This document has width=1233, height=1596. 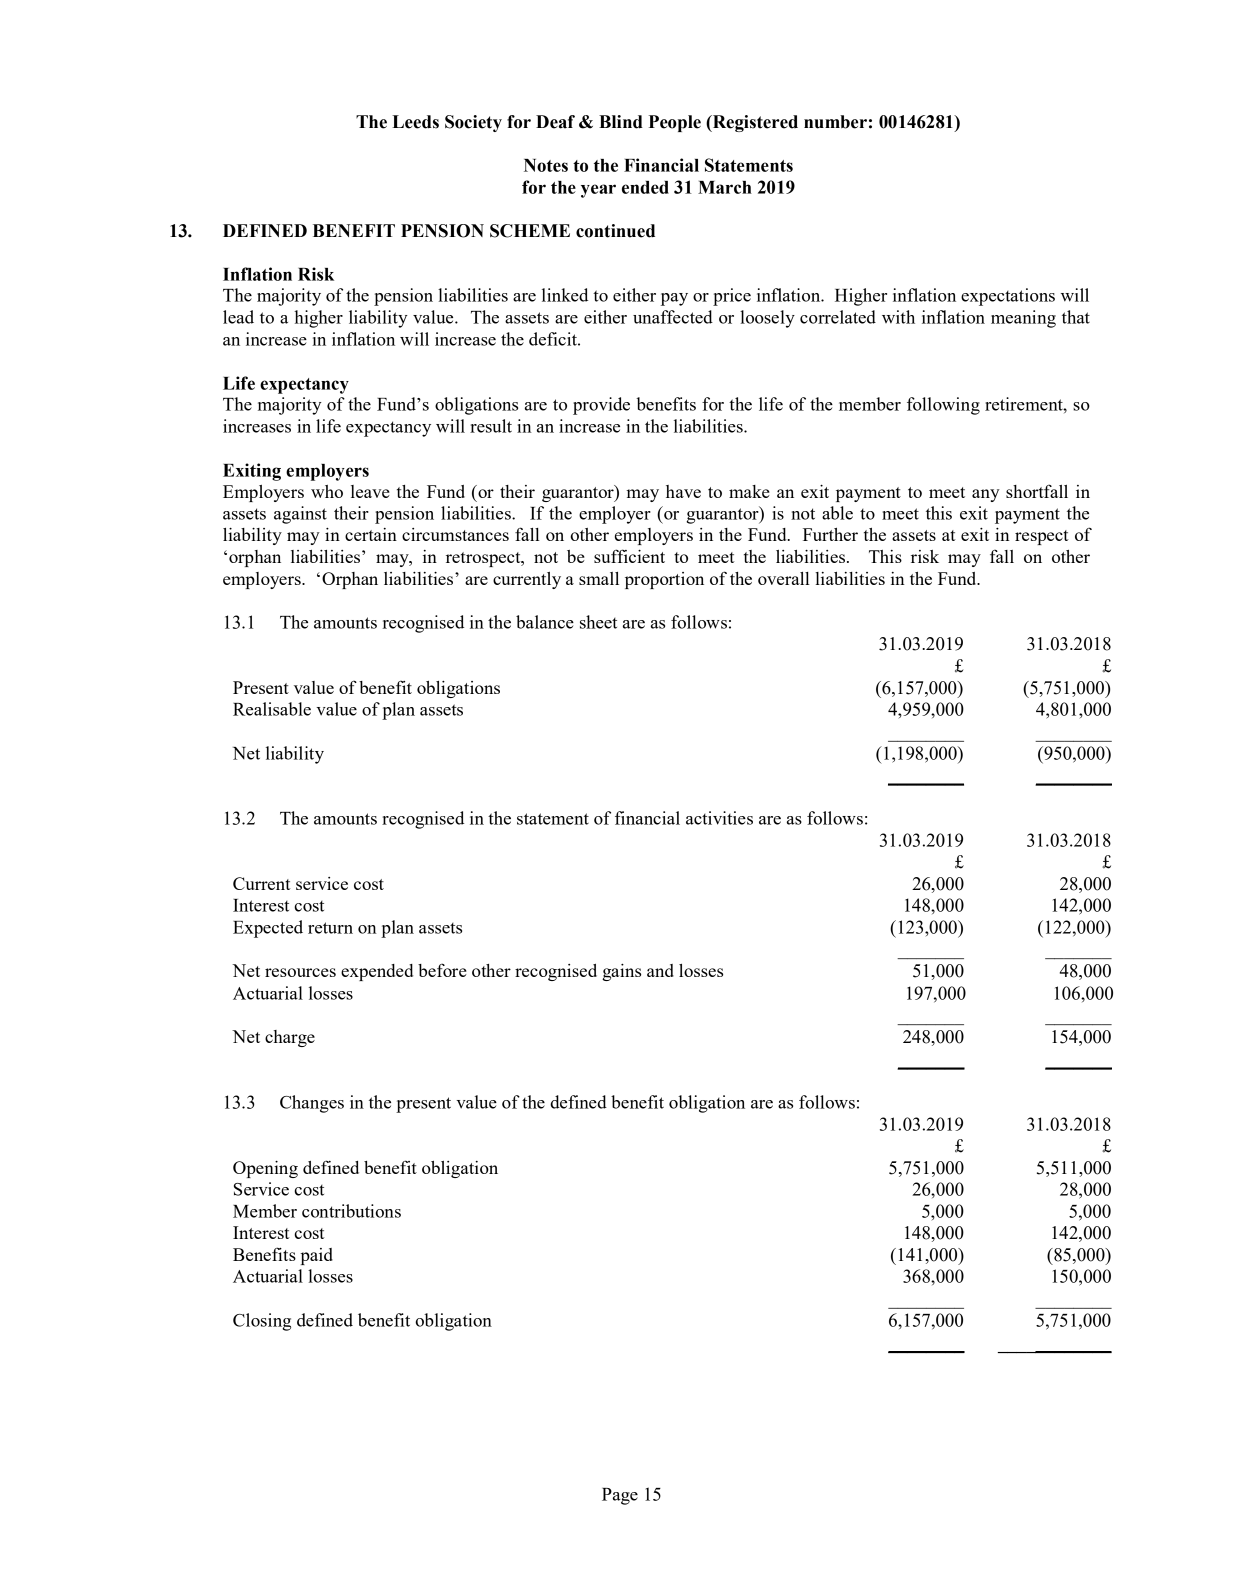 What do you see at coordinates (620, 1496) in the document?
I see `Page` at bounding box center [620, 1496].
